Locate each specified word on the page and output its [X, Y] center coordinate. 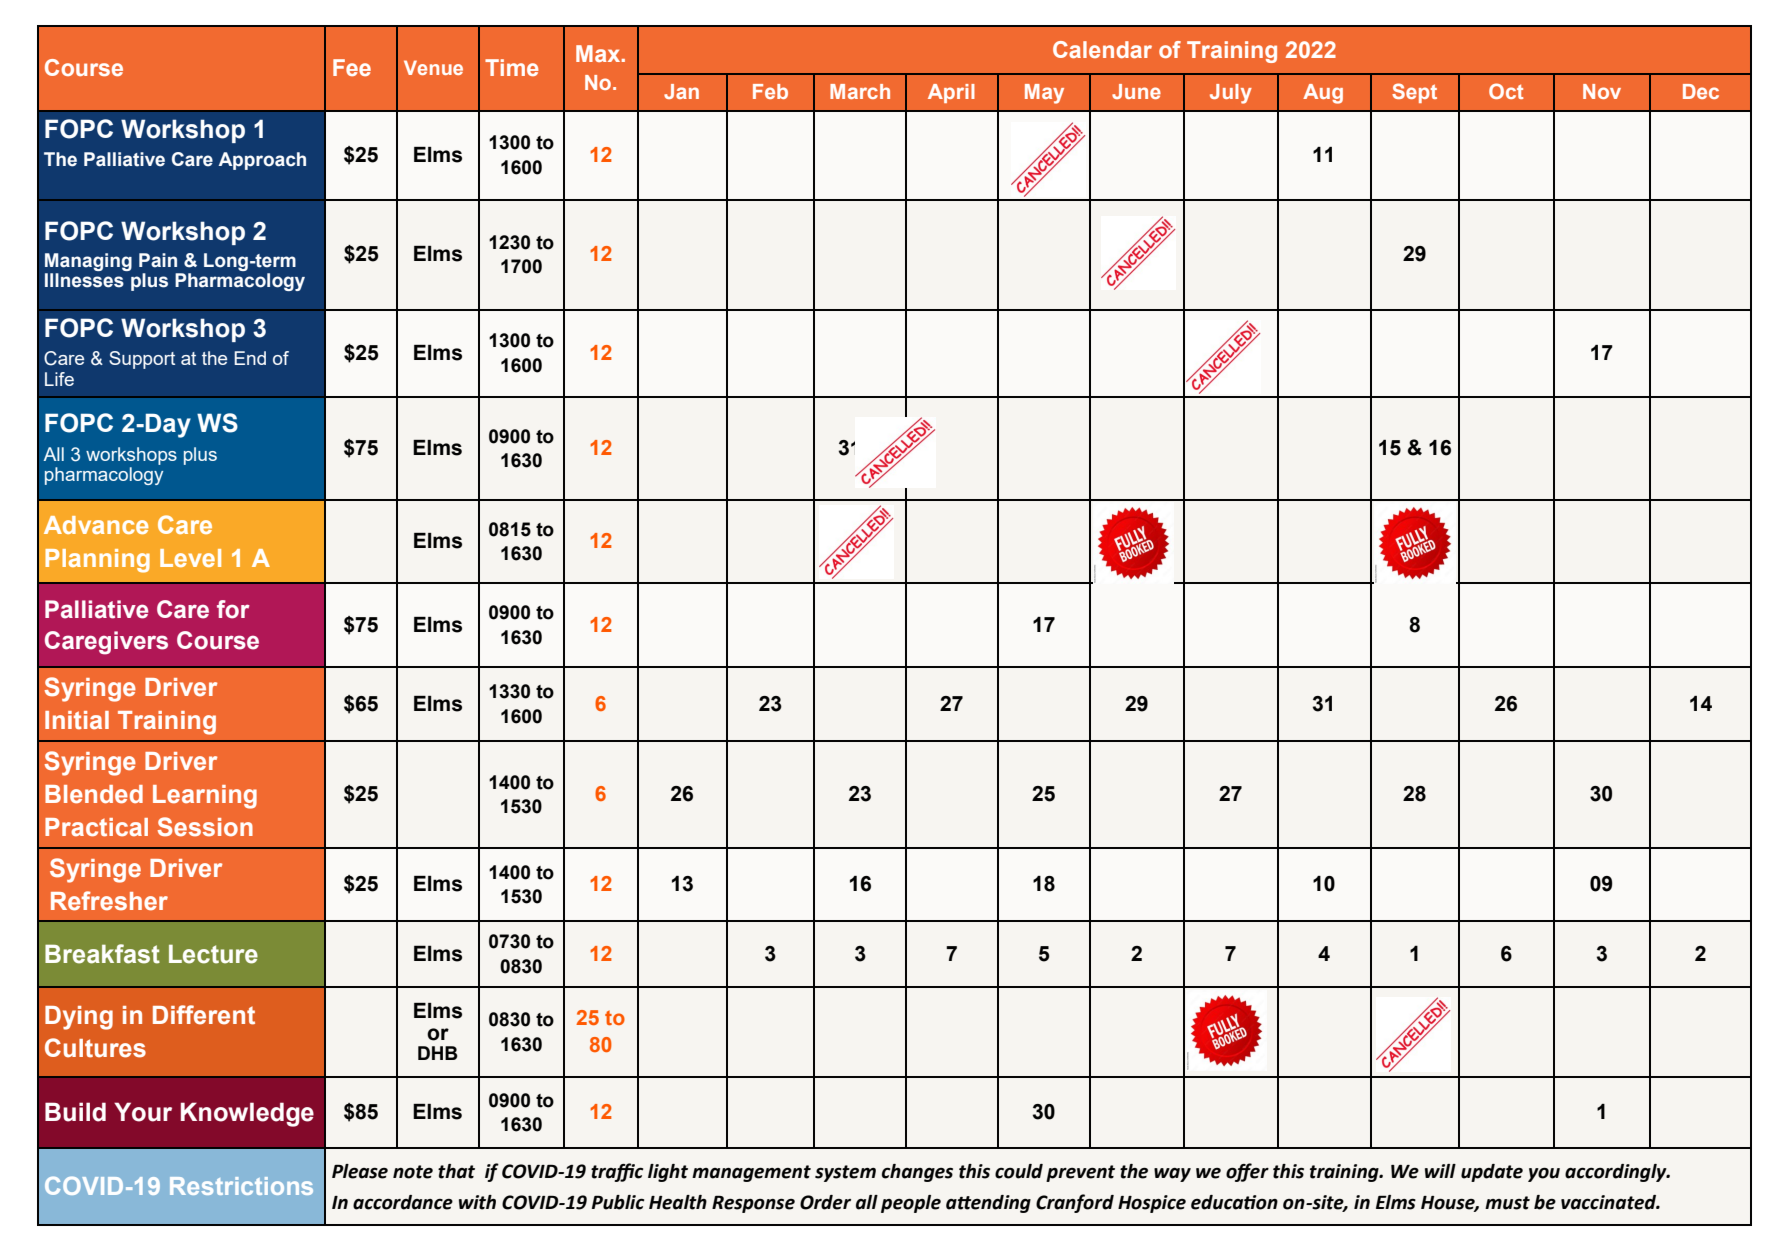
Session [205, 827]
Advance [96, 525]
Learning [205, 797]
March [860, 91]
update [1492, 1173]
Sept [1414, 93]
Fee [352, 67]
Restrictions [241, 1186]
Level [190, 558]
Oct [1506, 91]
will [1440, 1171]
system [845, 1173]
